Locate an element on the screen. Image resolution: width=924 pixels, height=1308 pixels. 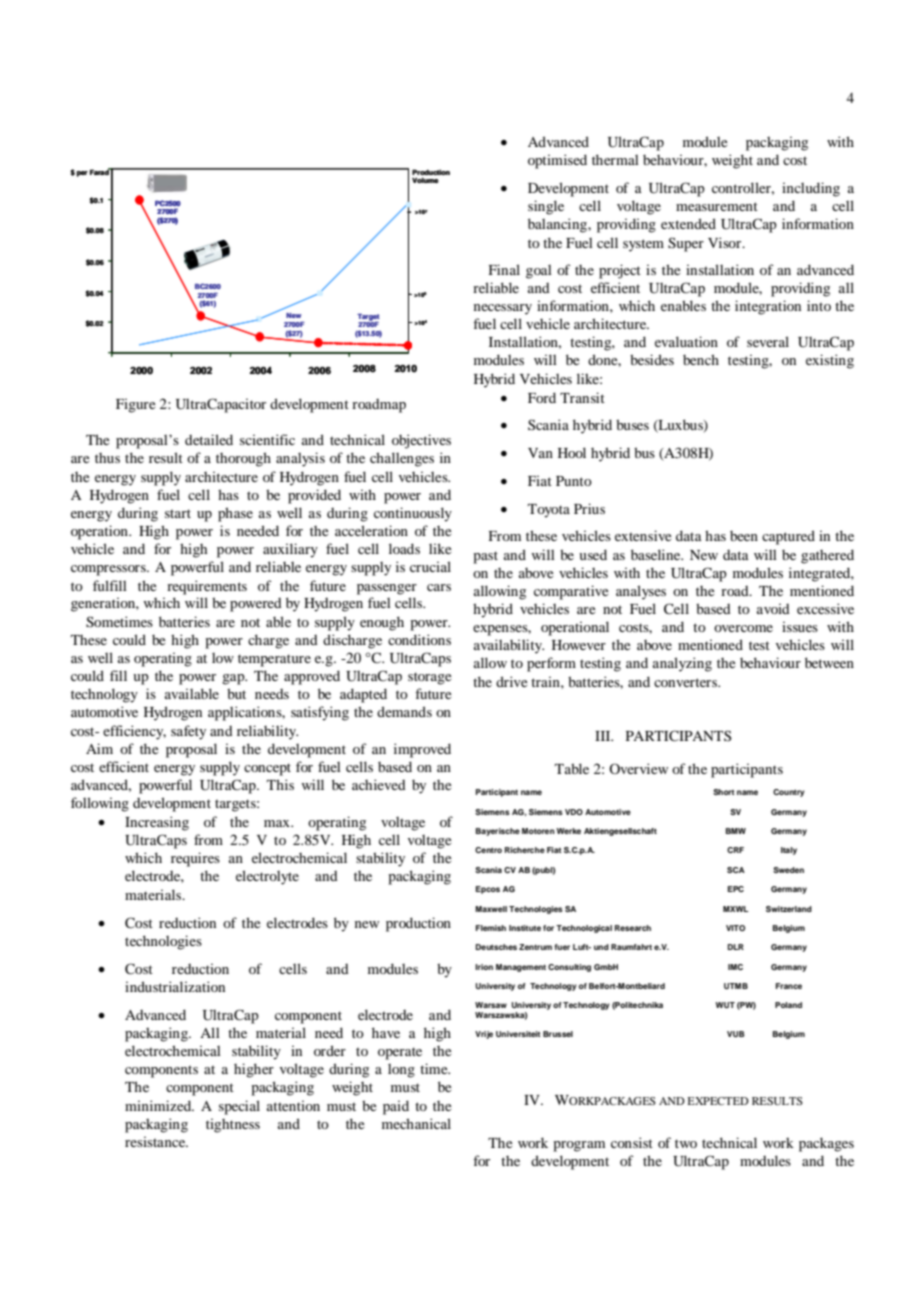
safety is located at coordinates (188, 732).
